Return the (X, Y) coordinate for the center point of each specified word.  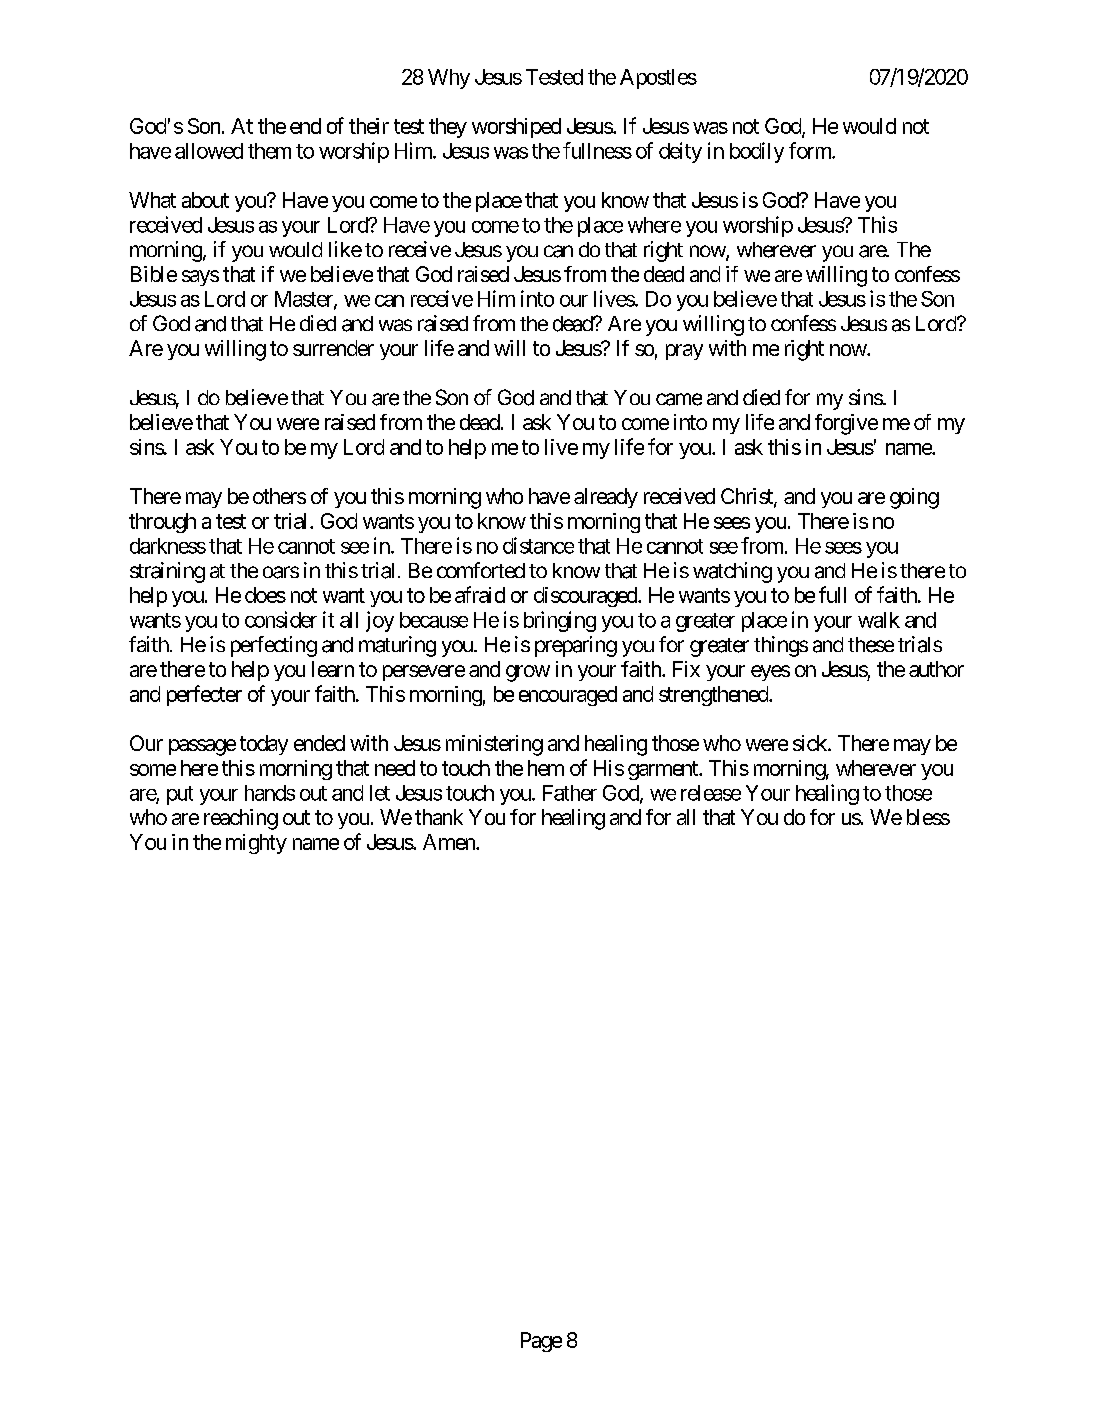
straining (167, 572)
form (811, 150)
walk (879, 620)
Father (570, 793)
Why (449, 79)
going (914, 498)
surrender (333, 348)
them (269, 151)
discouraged (586, 597)
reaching (241, 819)
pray (684, 352)
